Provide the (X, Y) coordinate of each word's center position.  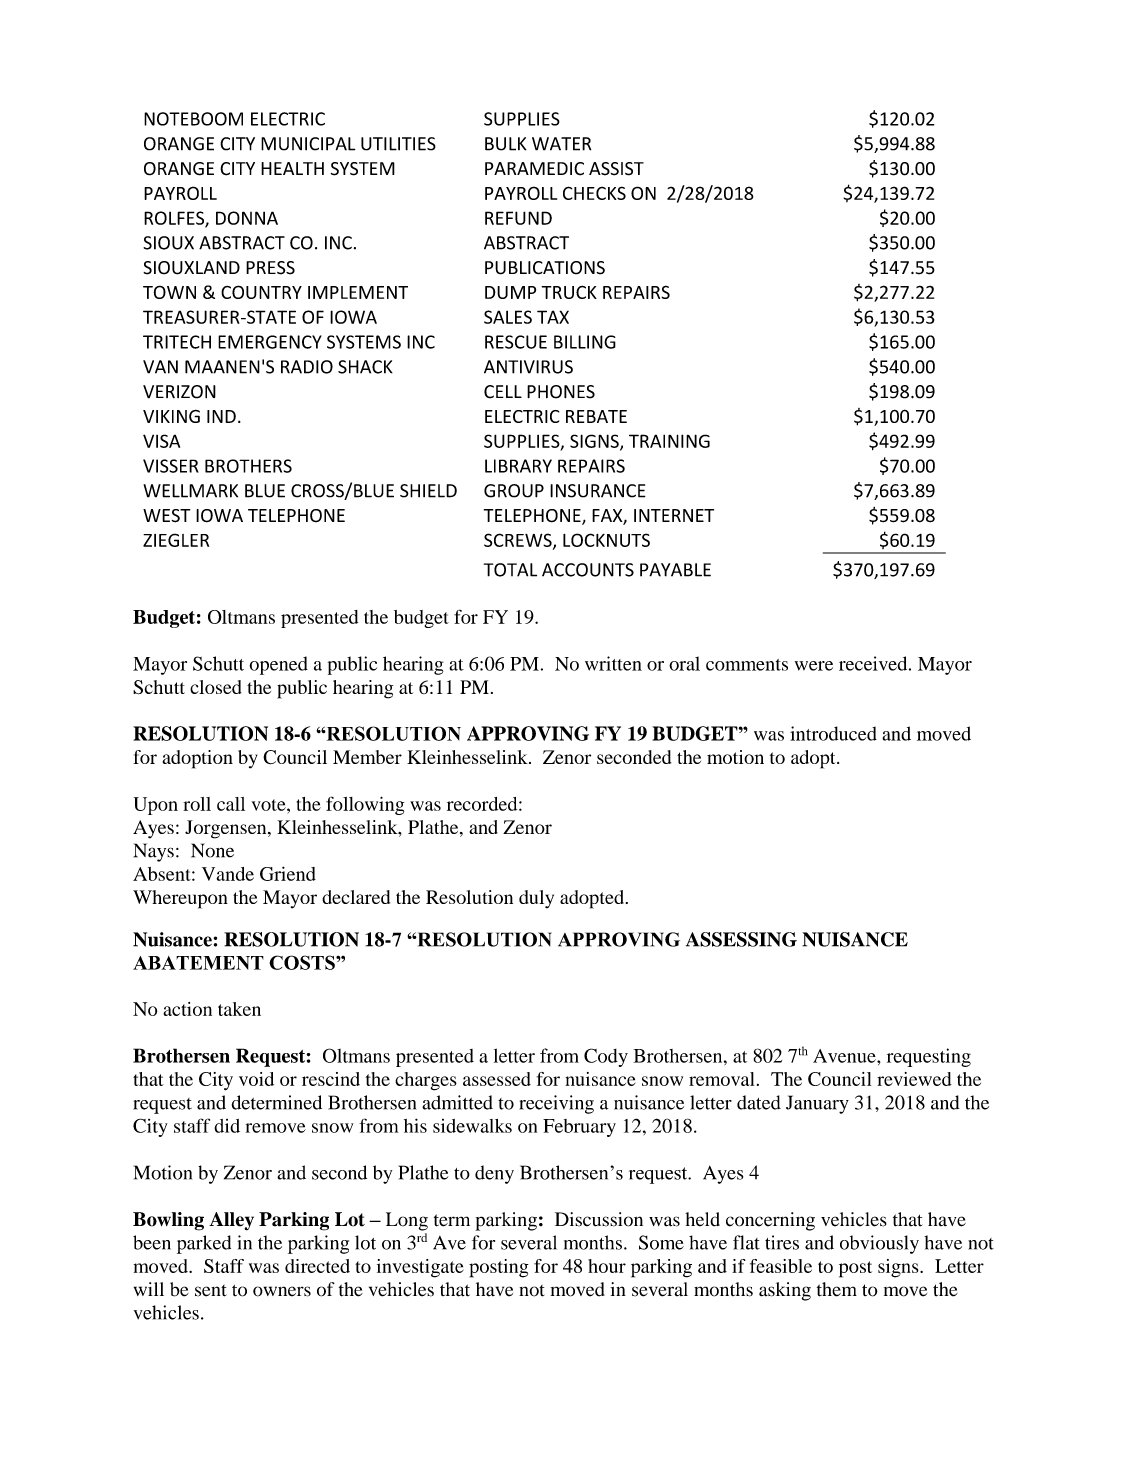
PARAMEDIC (534, 169)
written (613, 663)
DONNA (247, 218)
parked (204, 1244)
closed (215, 687)
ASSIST (616, 169)
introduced (833, 733)
